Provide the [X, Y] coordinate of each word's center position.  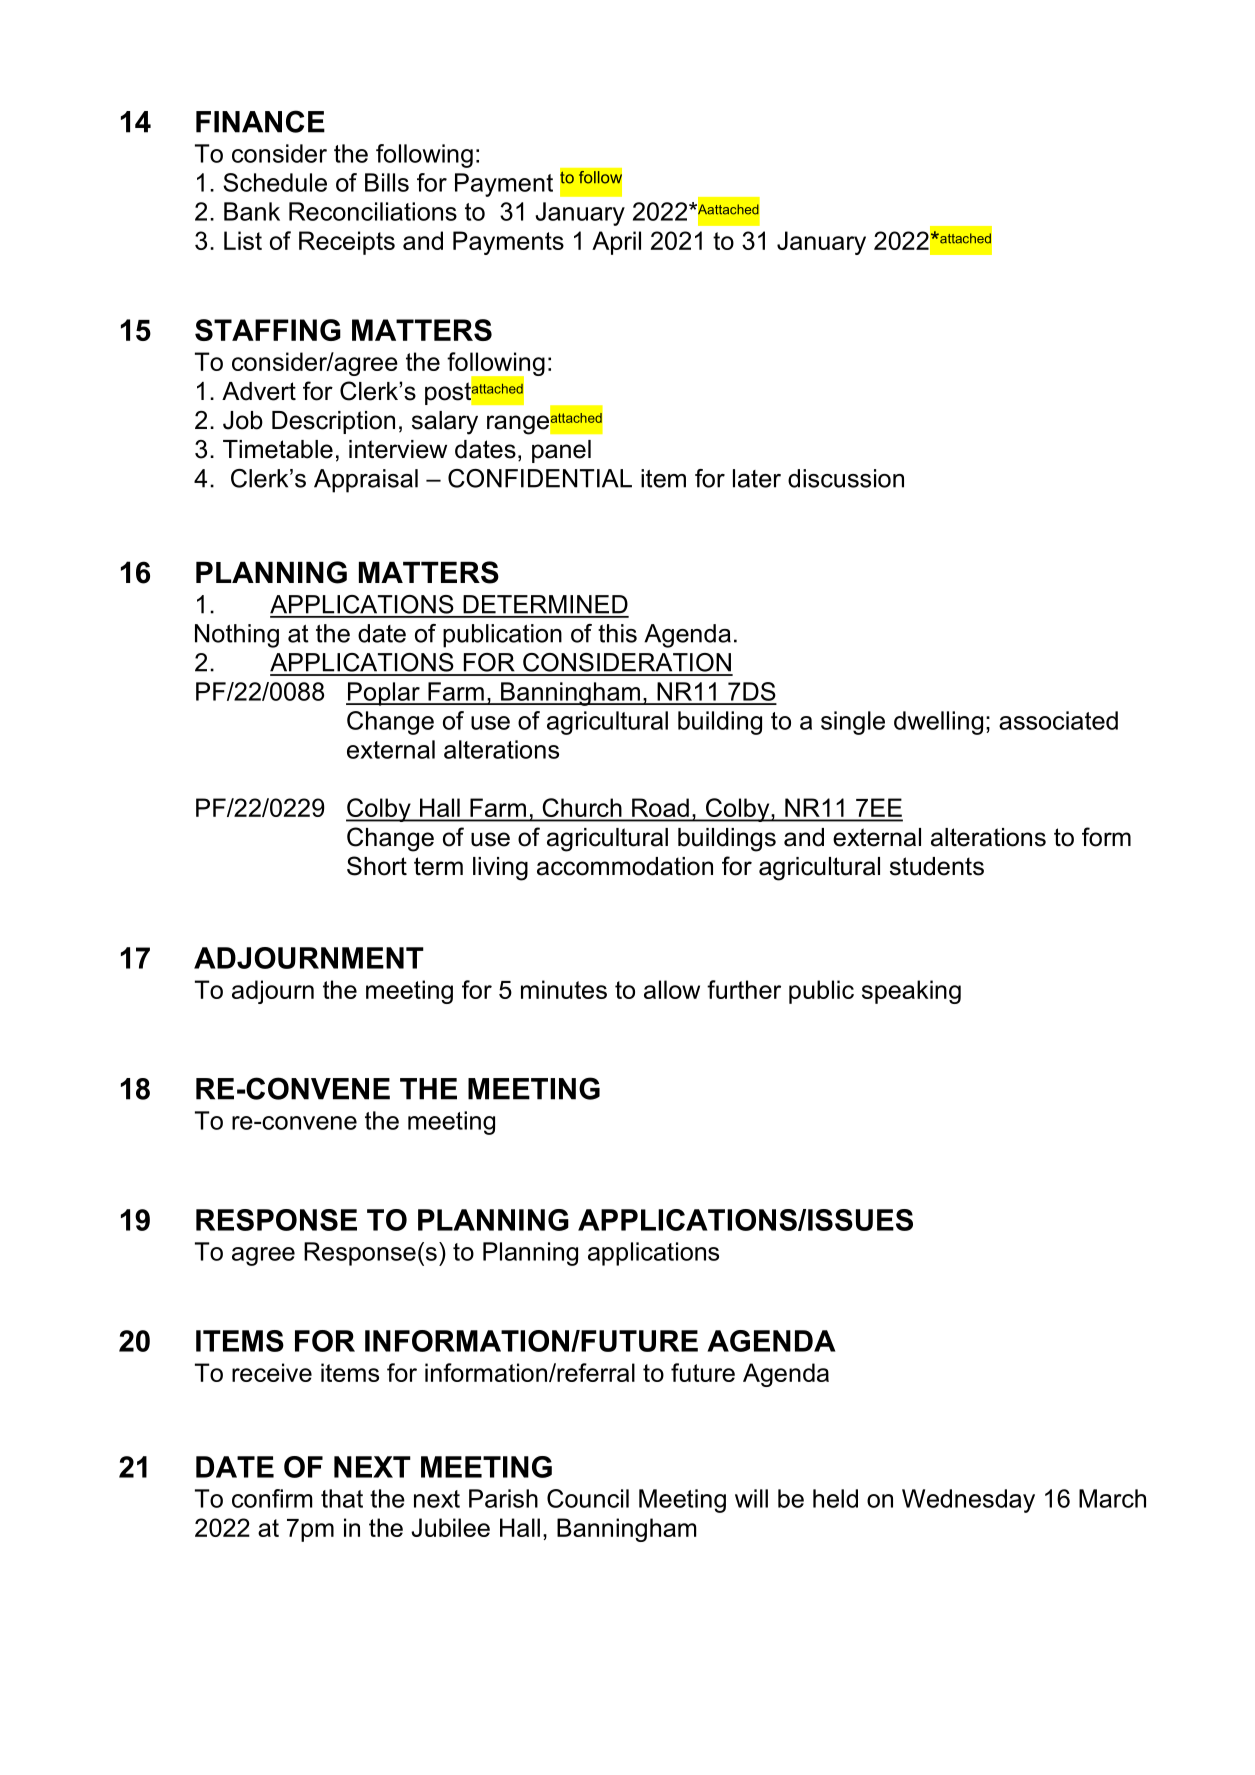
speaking [911, 992]
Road [660, 809]
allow [672, 989]
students [937, 866]
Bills [387, 182]
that [342, 1498]
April [616, 243]
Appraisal [366, 481]
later [757, 478]
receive [272, 1372]
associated [1058, 720]
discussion [846, 478]
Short [377, 866]
